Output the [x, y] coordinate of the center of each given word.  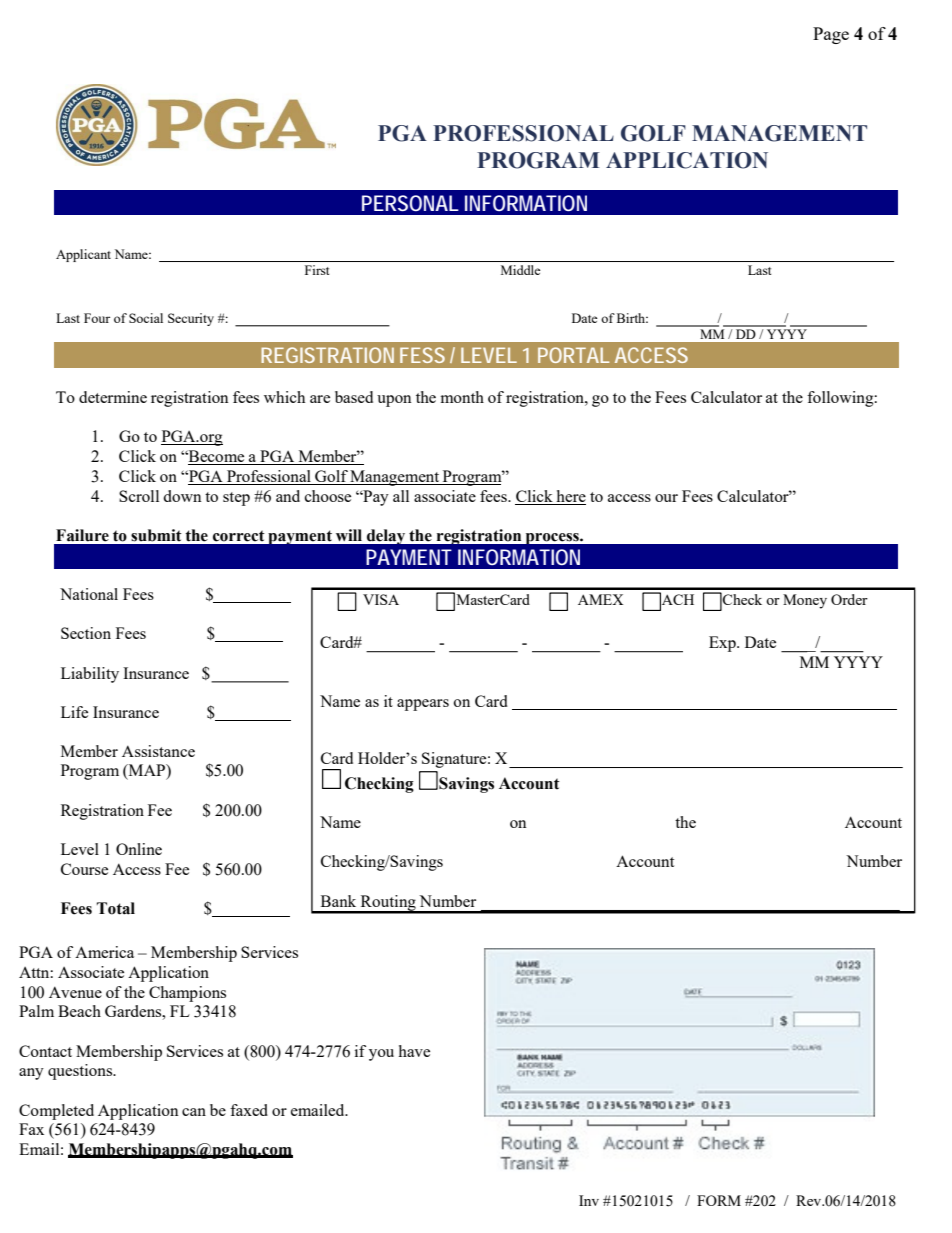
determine [113, 397]
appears [423, 705]
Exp [723, 644]
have [414, 1051]
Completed [56, 1112]
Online [139, 849]
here [571, 496]
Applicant [83, 255]
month [462, 397]
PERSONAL [410, 203]
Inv [589, 1200]
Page [831, 35]
